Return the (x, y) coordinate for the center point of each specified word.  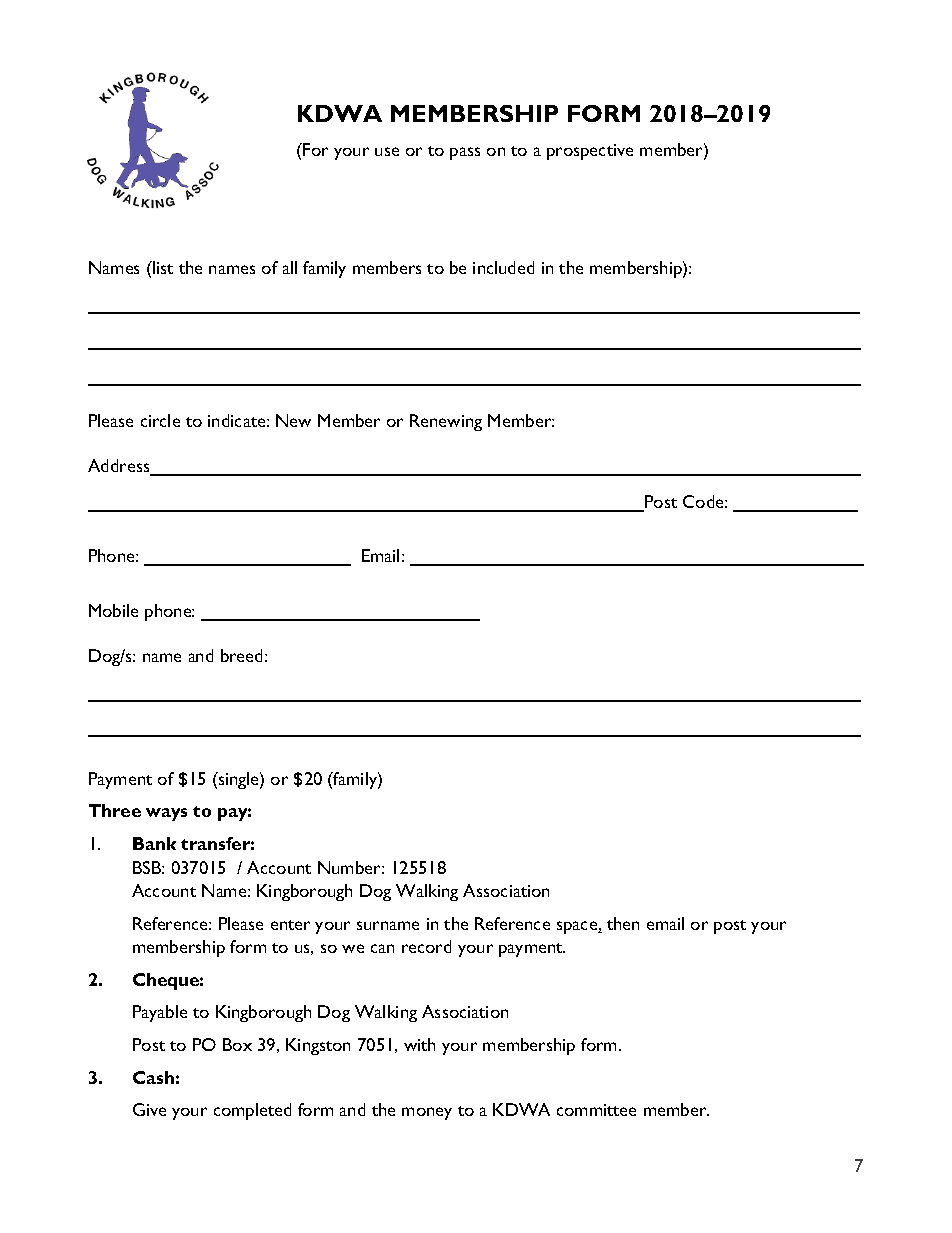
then (623, 923)
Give (149, 1109)
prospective (590, 152)
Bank (154, 843)
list (162, 267)
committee (596, 1110)
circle (160, 420)
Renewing (446, 422)
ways (166, 814)
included (503, 267)
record (426, 946)
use (387, 151)
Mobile (113, 610)
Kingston (318, 1046)
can (382, 948)
